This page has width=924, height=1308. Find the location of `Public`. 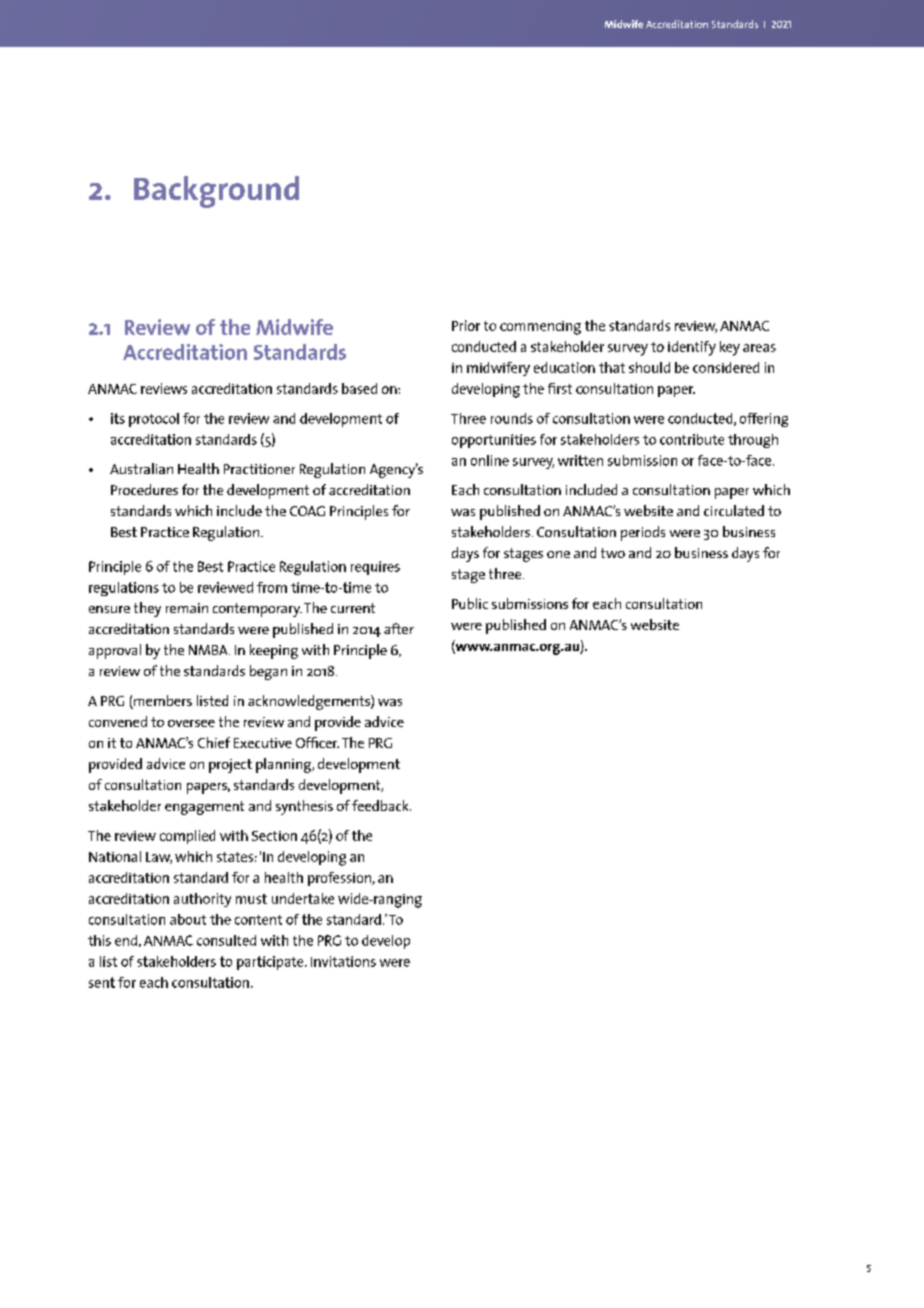

Public is located at coordinates (470, 603).
